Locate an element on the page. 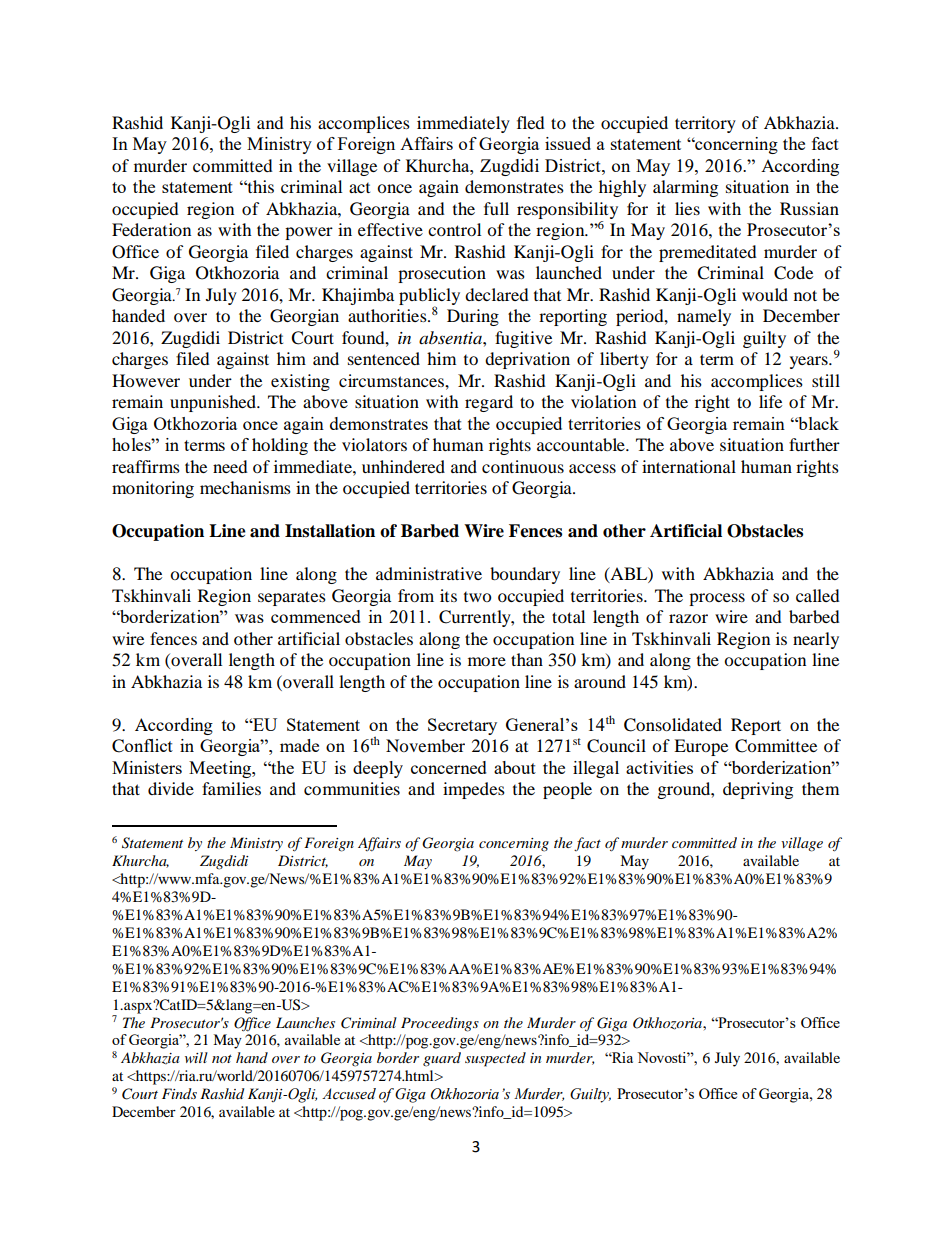  process is located at coordinates (717, 599).
